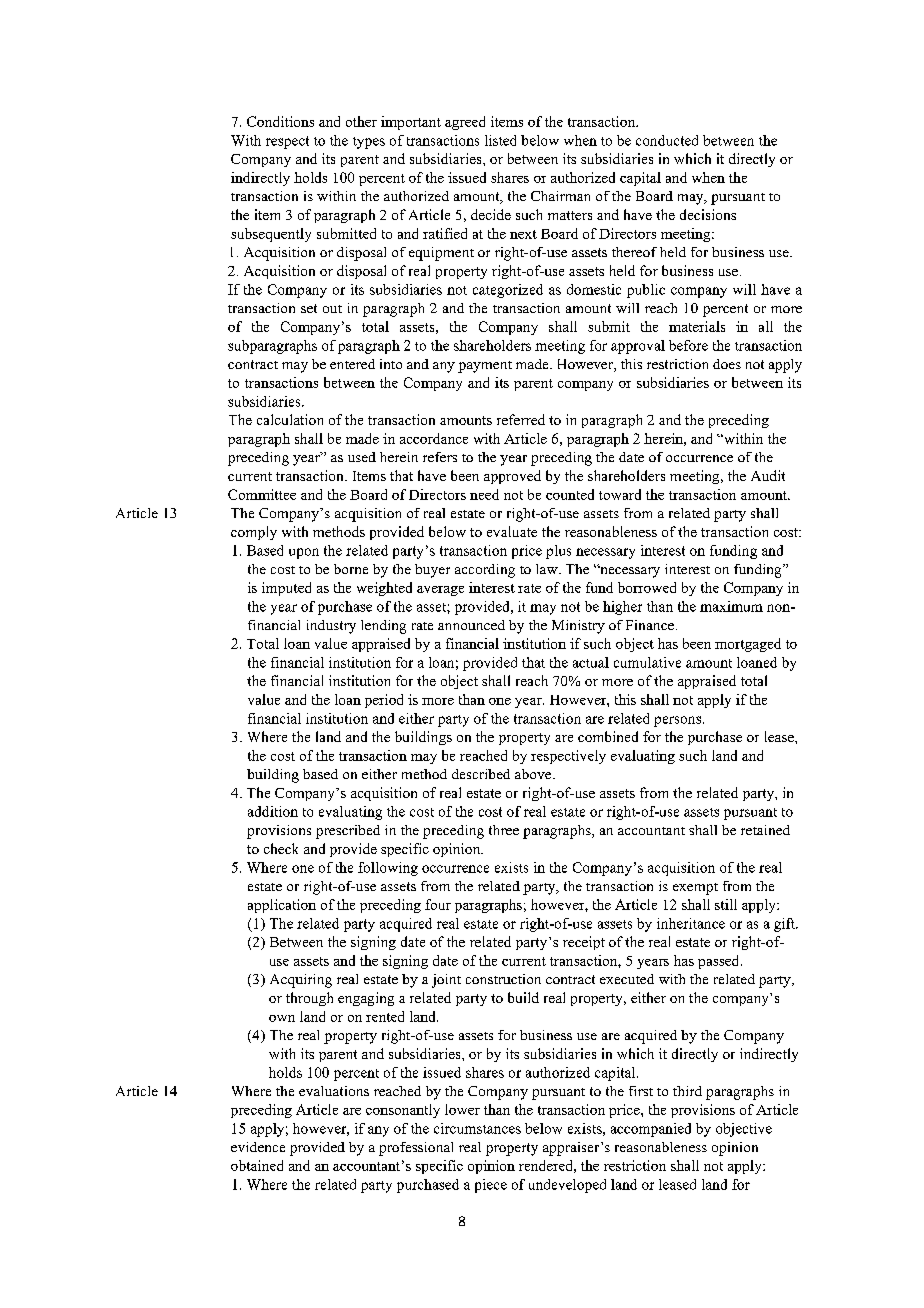 The image size is (924, 1308). What do you see at coordinates (667, 140) in the screenshot?
I see `conducted` at bounding box center [667, 140].
